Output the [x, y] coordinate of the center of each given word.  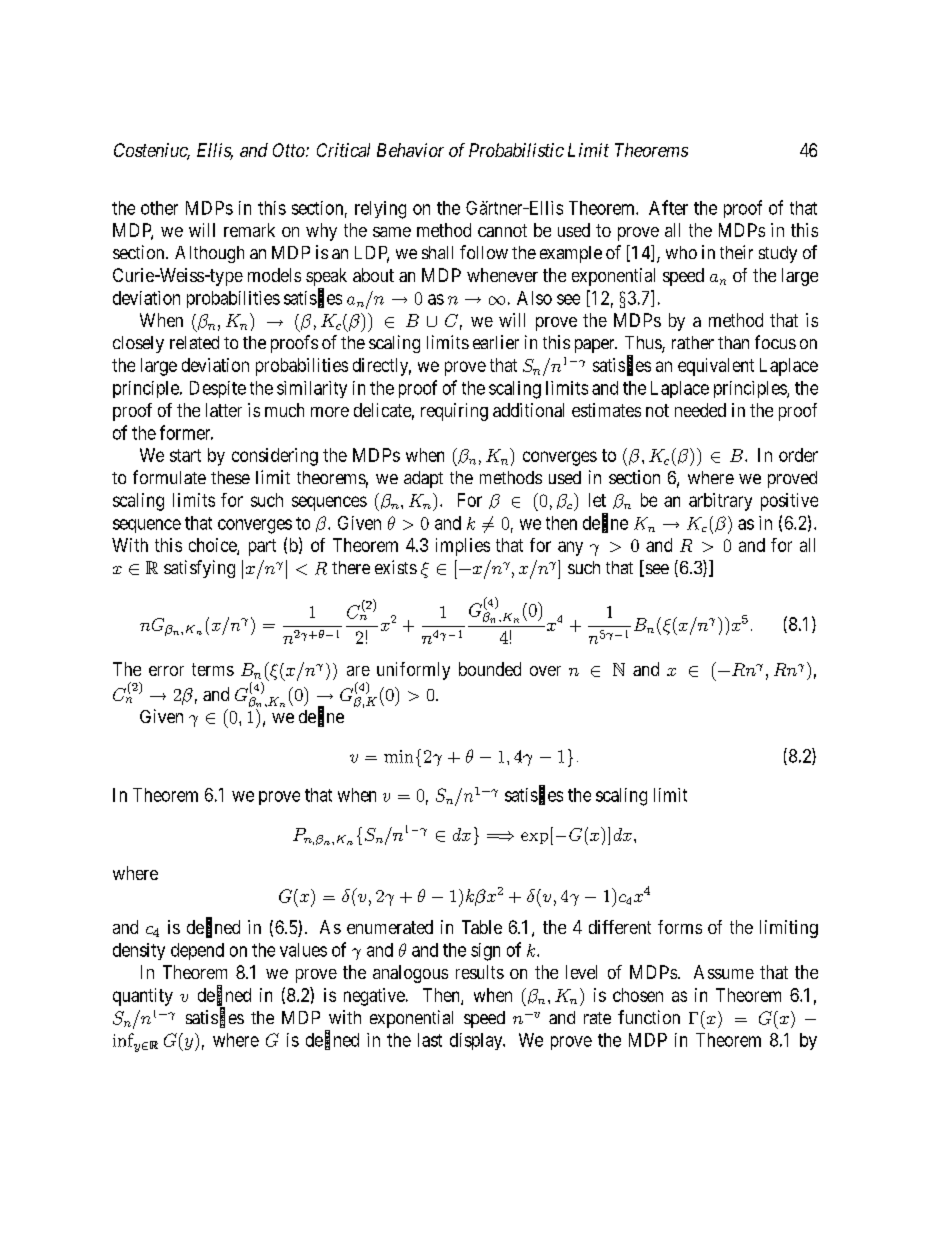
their [736, 252]
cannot [502, 230]
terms [213, 669]
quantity [143, 997]
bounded [490, 669]
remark [249, 230]
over [545, 671]
